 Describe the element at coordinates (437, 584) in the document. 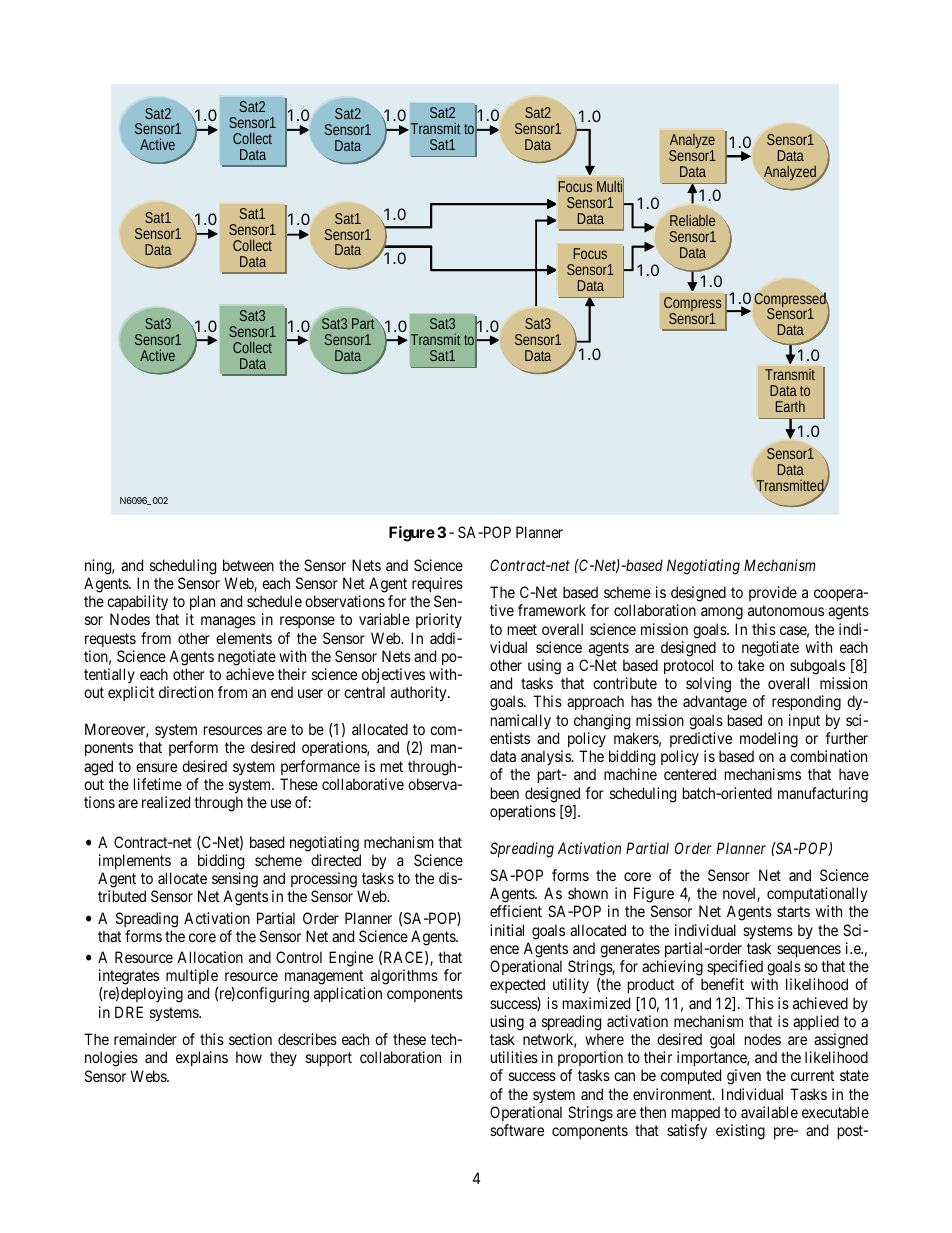

I see `requires` at that location.
